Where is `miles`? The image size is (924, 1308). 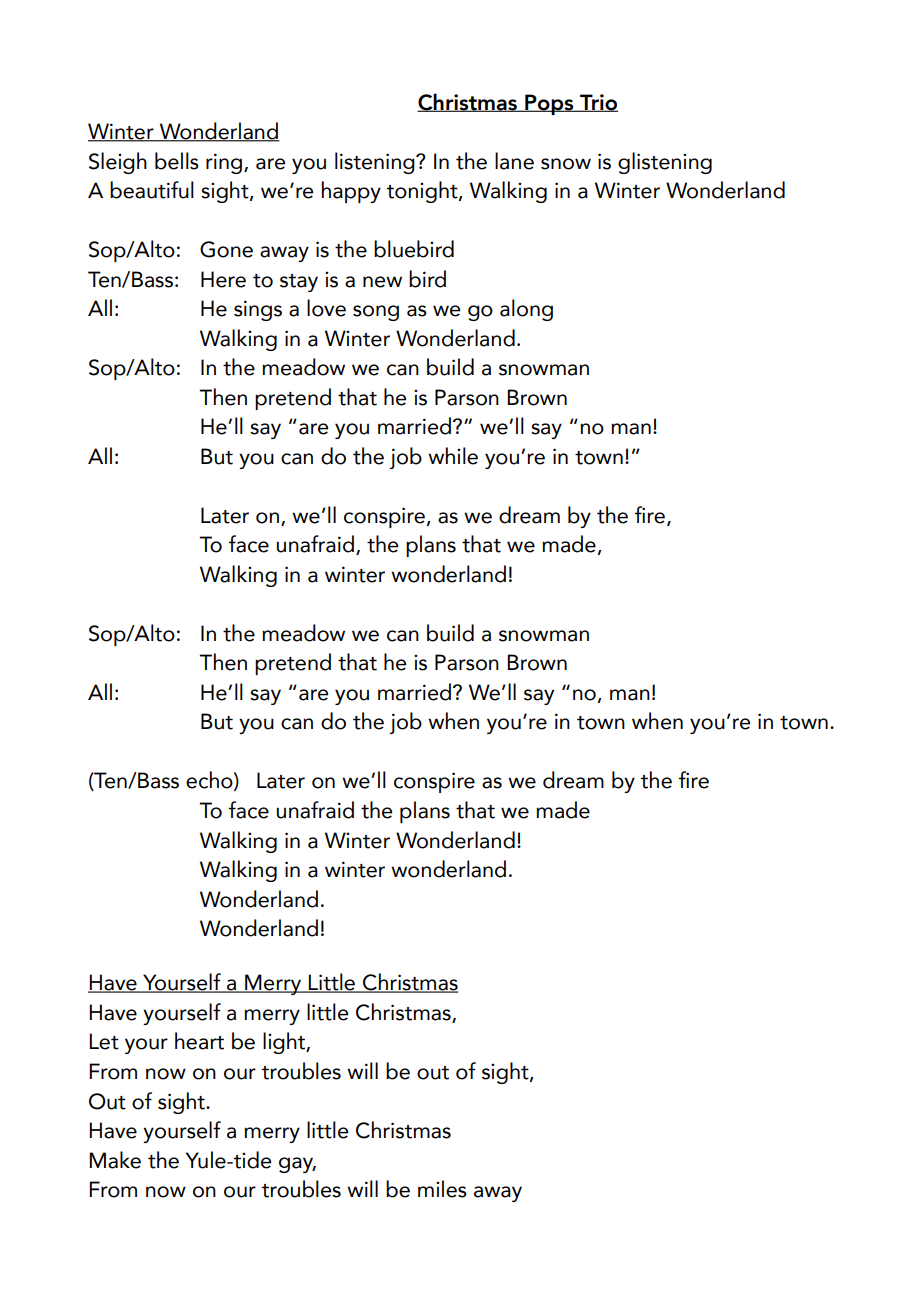
miles is located at coordinates (442, 1189).
